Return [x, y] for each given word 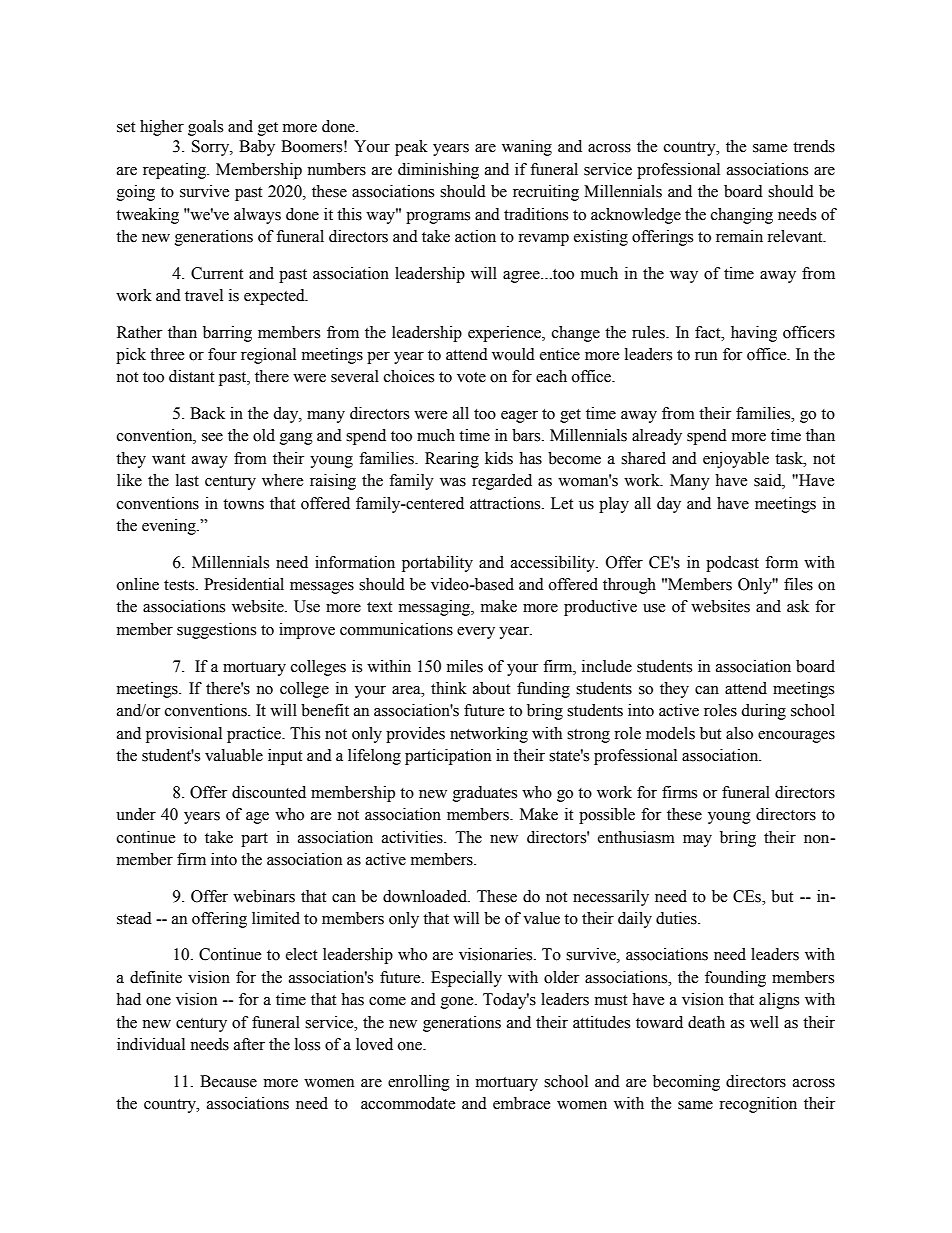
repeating [176, 171]
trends [814, 146]
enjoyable [736, 460]
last [187, 480]
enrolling [419, 1083]
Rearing [452, 460]
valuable [234, 755]
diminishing [438, 171]
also [739, 733]
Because [228, 1081]
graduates [485, 794]
